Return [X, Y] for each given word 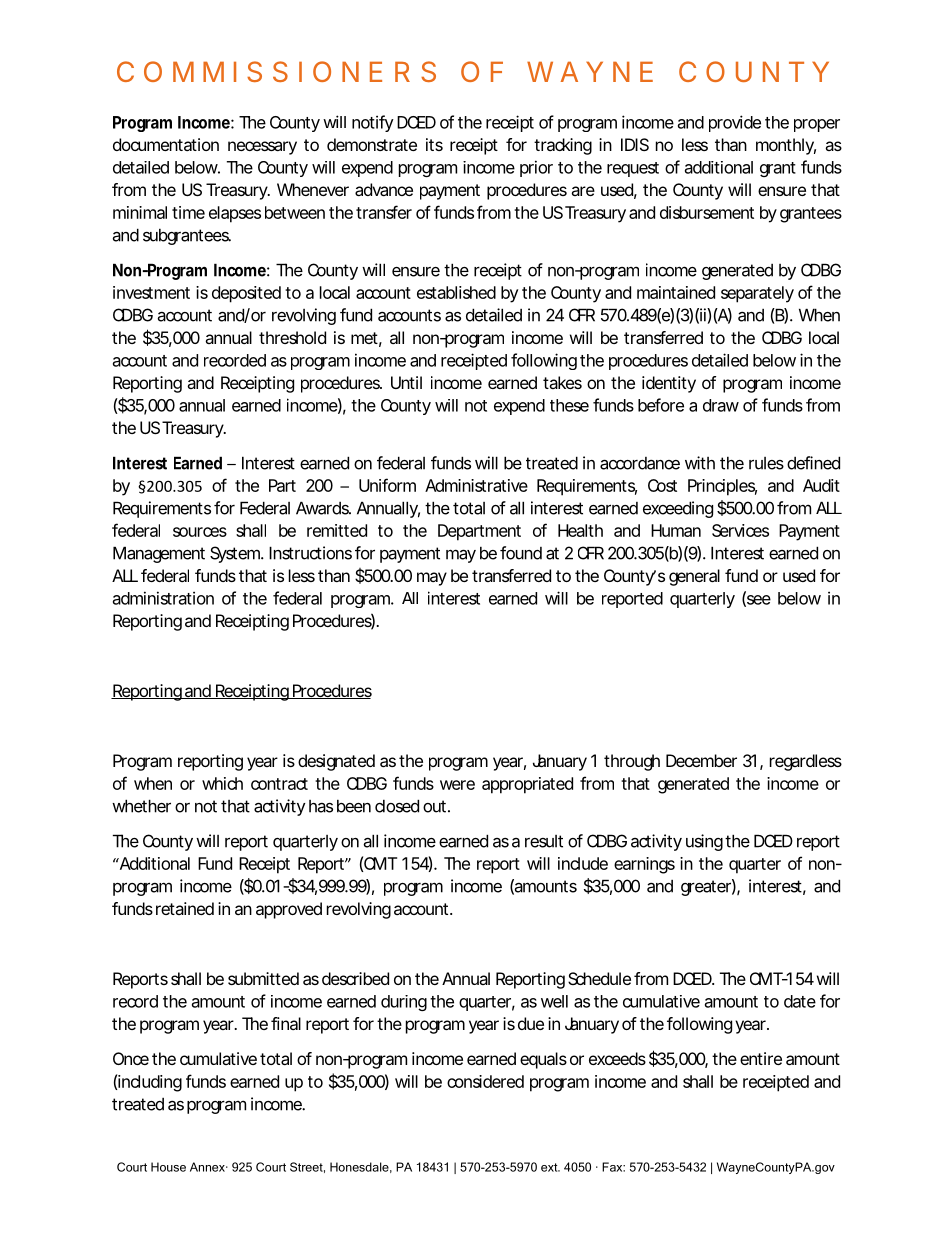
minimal [140, 212]
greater [706, 888]
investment [151, 292]
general [694, 577]
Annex [208, 1167]
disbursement [707, 212]
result [544, 841]
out [434, 806]
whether [141, 806]
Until [406, 382]
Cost [662, 485]
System [234, 554]
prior [536, 168]
